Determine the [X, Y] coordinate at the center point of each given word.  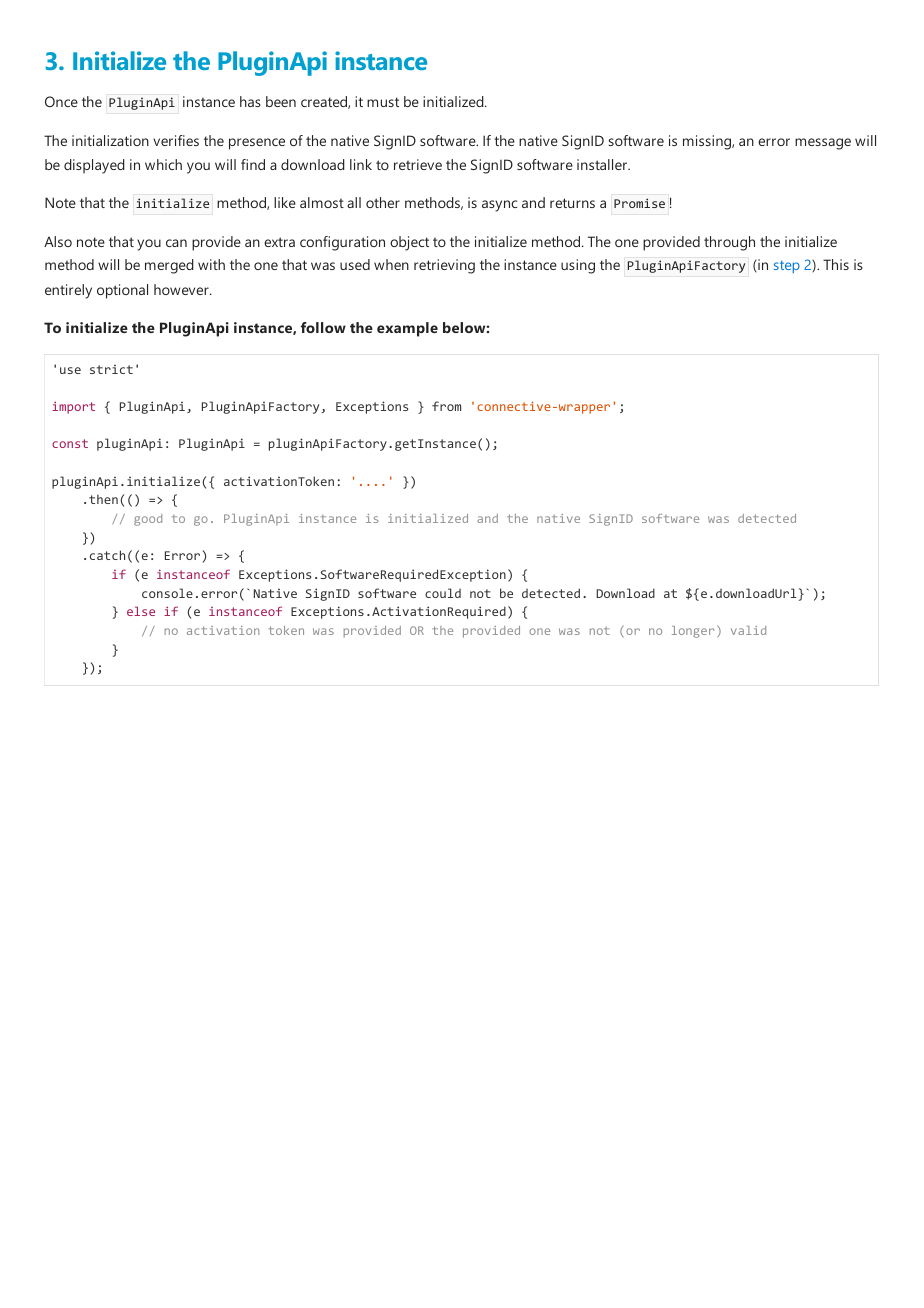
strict [111, 369]
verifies [176, 140]
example [407, 329]
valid [748, 630]
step [787, 267]
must [383, 102]
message [823, 144]
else [141, 611]
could [443, 593]
